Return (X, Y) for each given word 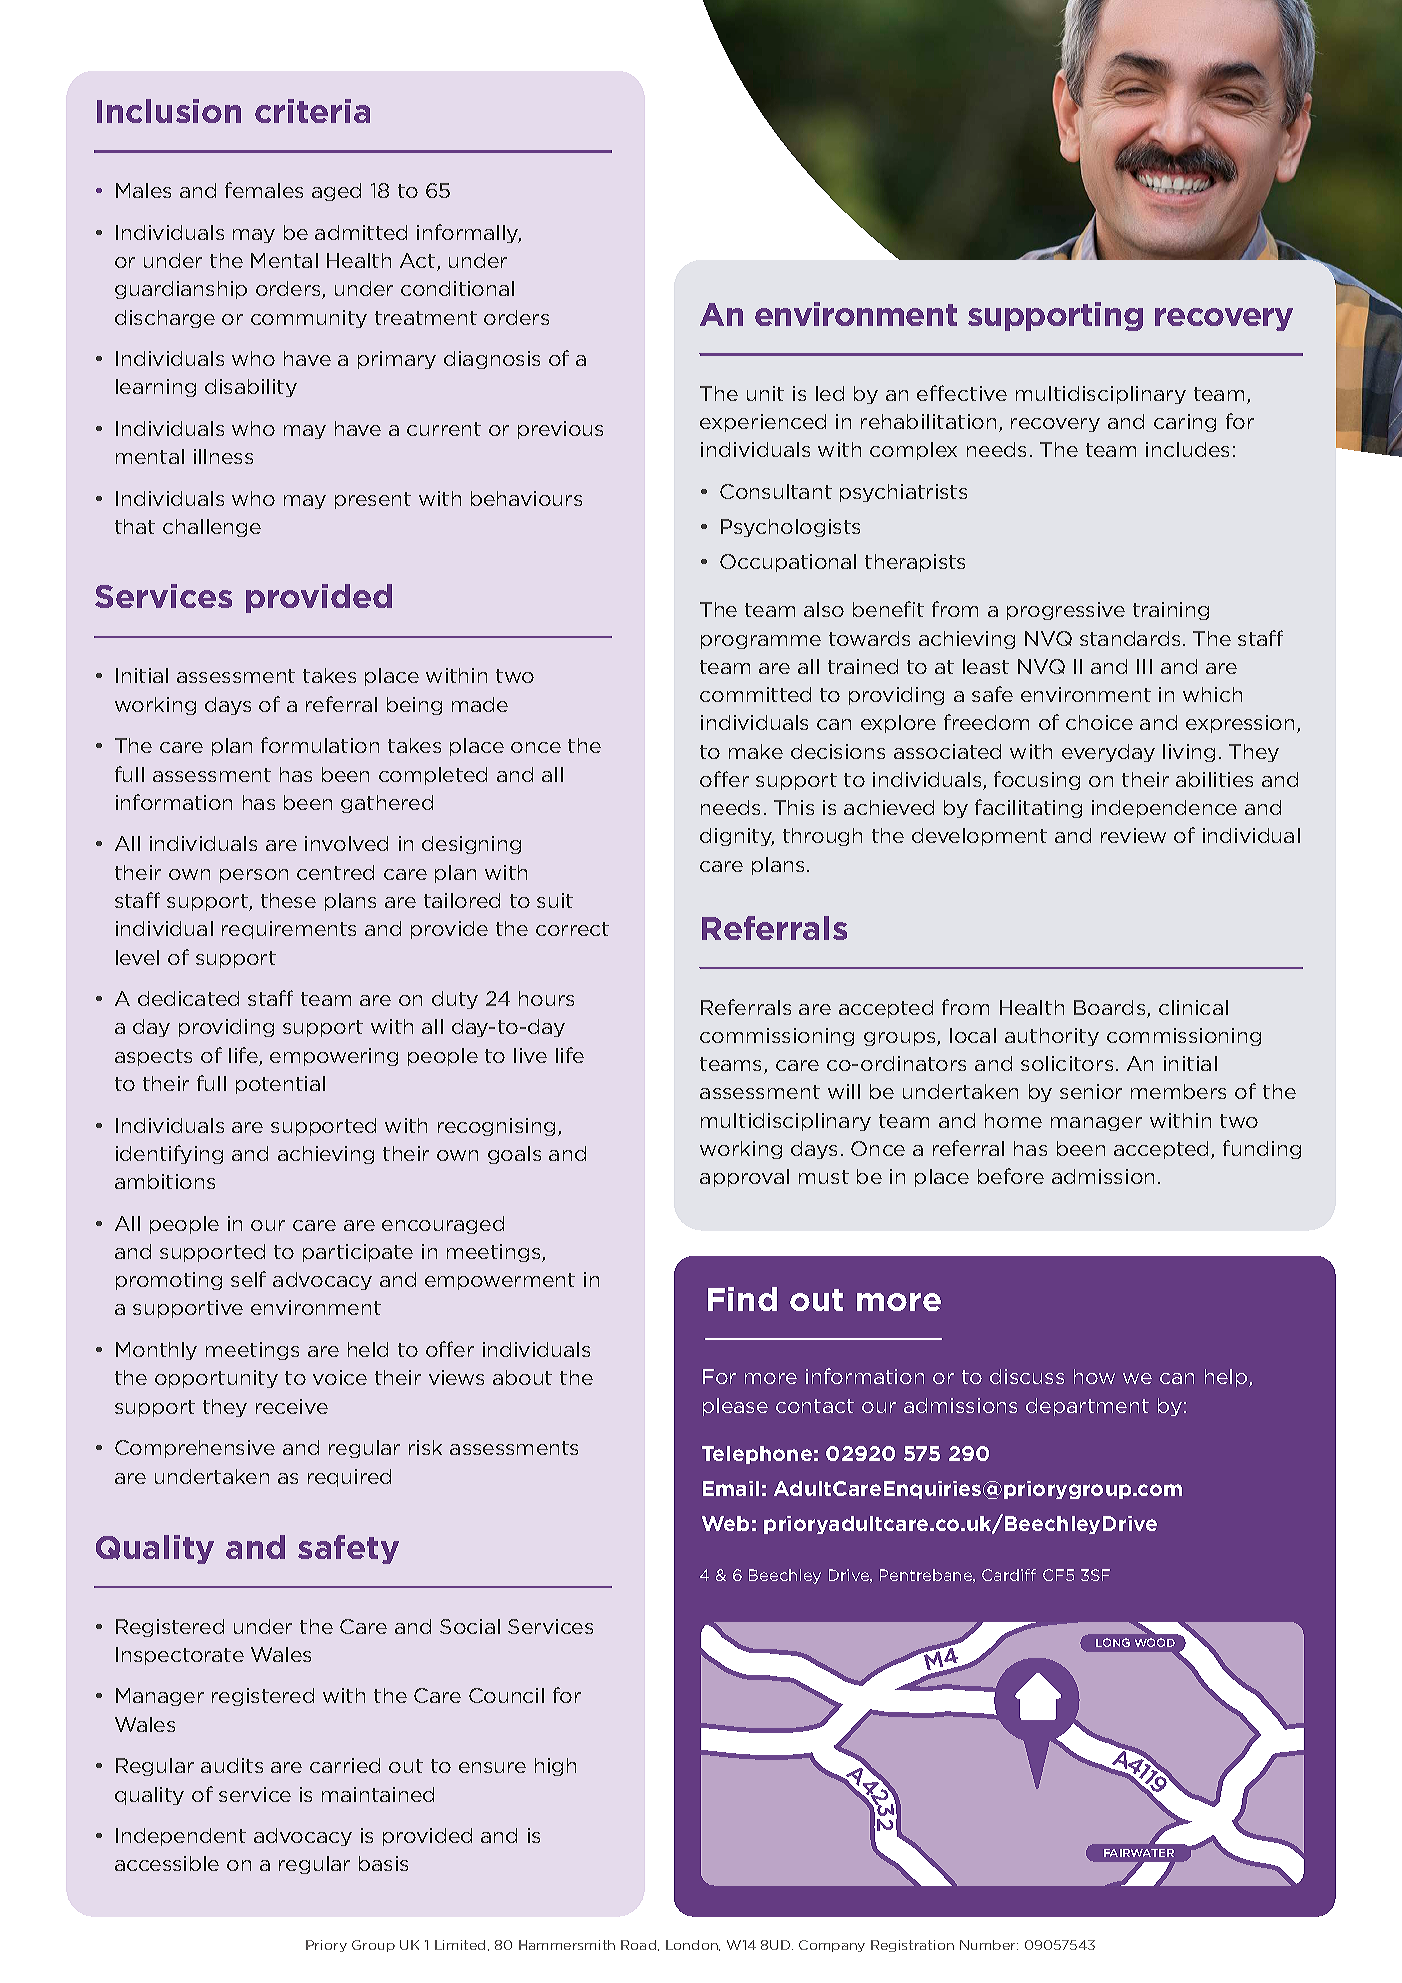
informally (469, 233)
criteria (312, 111)
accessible (167, 1863)
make (756, 751)
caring (1185, 423)
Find (742, 1299)
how (1094, 1376)
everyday (1108, 753)
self (248, 1279)
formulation (320, 745)
